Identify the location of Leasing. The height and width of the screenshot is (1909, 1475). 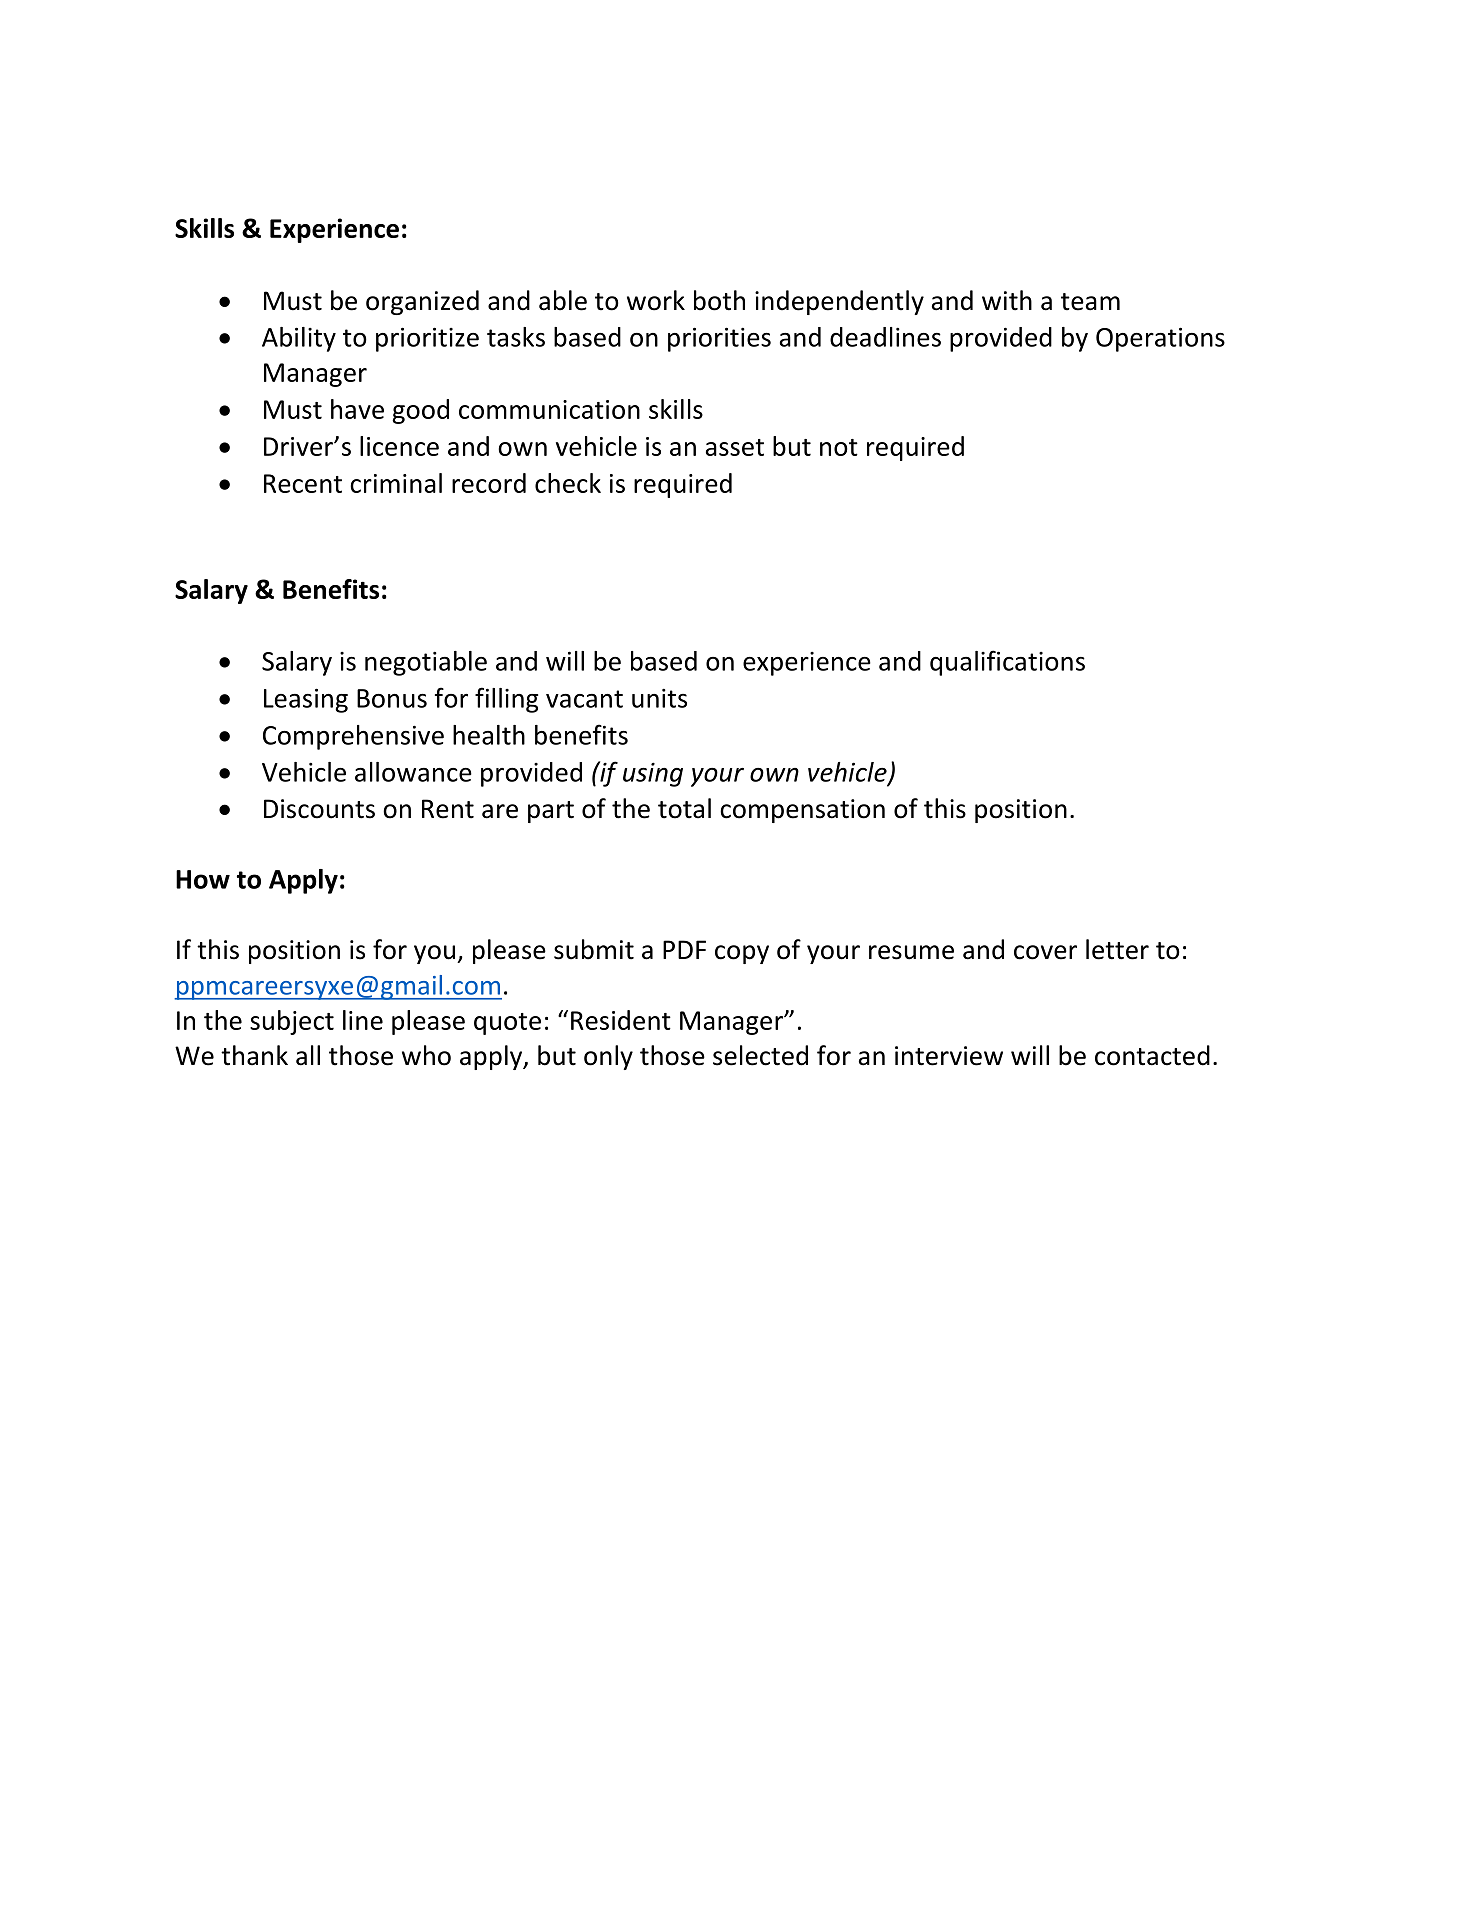
(306, 700).
